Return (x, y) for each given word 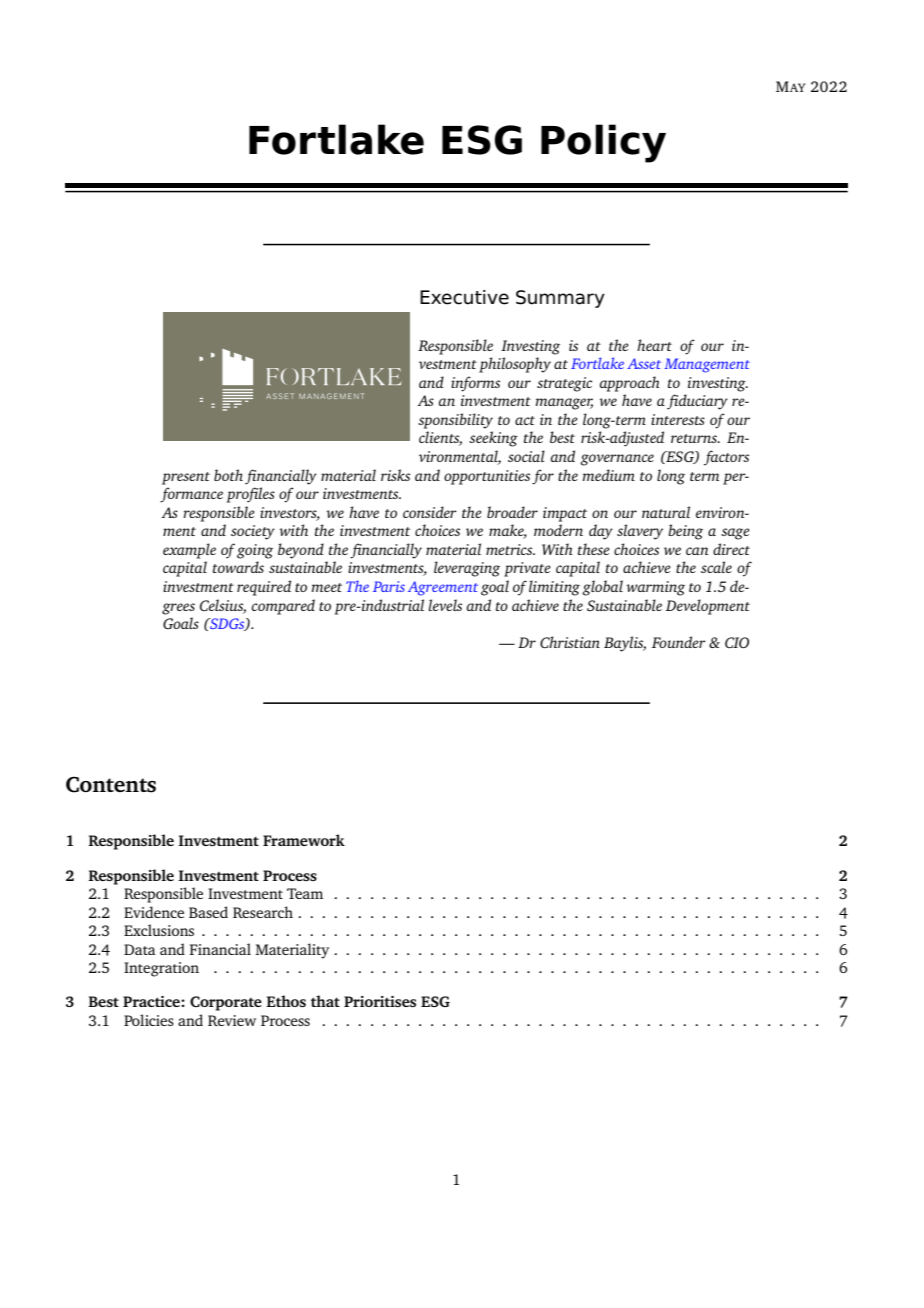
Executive (464, 297)
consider (430, 512)
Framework (304, 840)
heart (654, 345)
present (186, 478)
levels (445, 605)
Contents (111, 784)
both (228, 475)
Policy (603, 143)
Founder (679, 642)
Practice (152, 1001)
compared (283, 607)
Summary (560, 299)
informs (475, 384)
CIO (737, 642)
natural (666, 512)
